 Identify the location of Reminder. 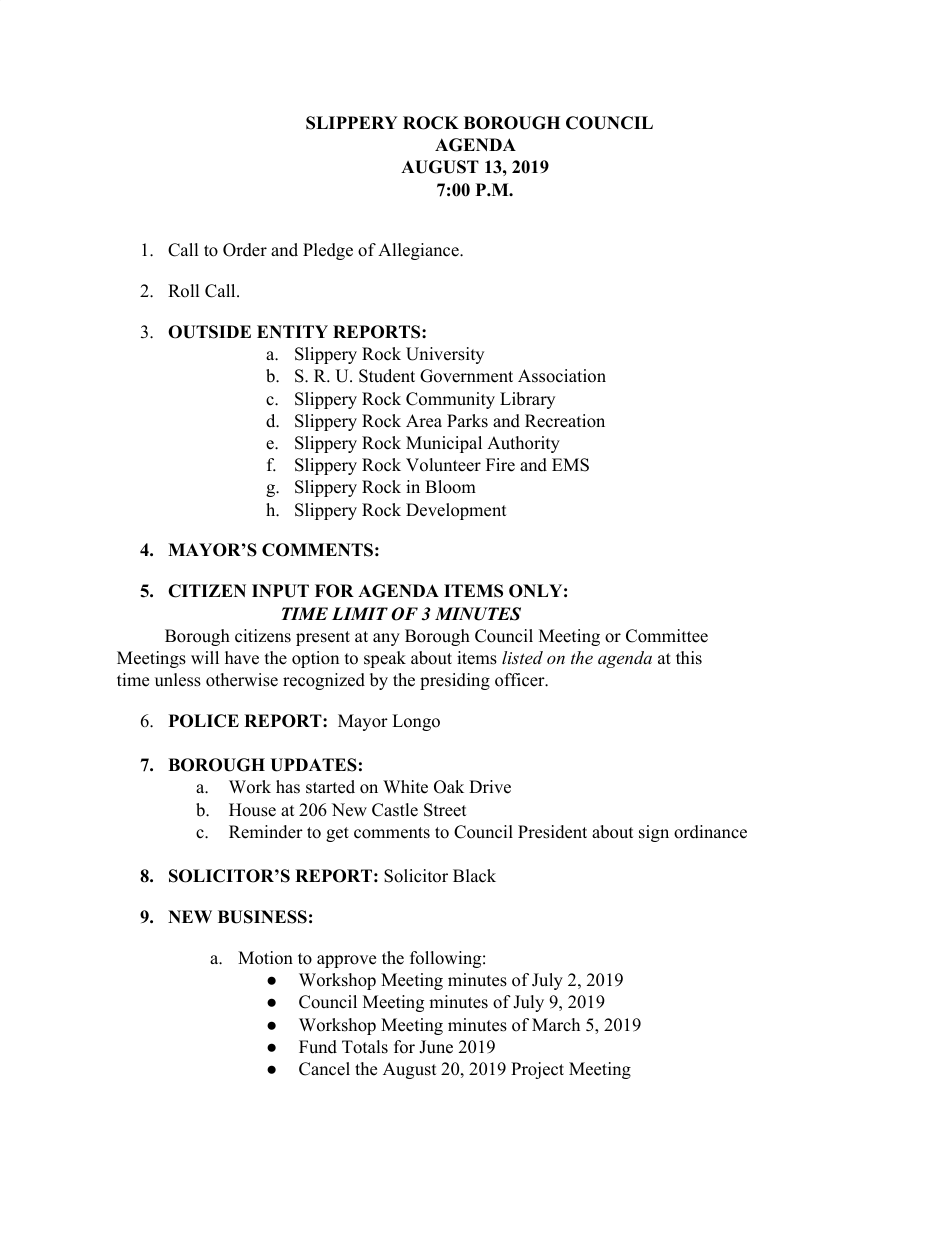
(266, 832).
